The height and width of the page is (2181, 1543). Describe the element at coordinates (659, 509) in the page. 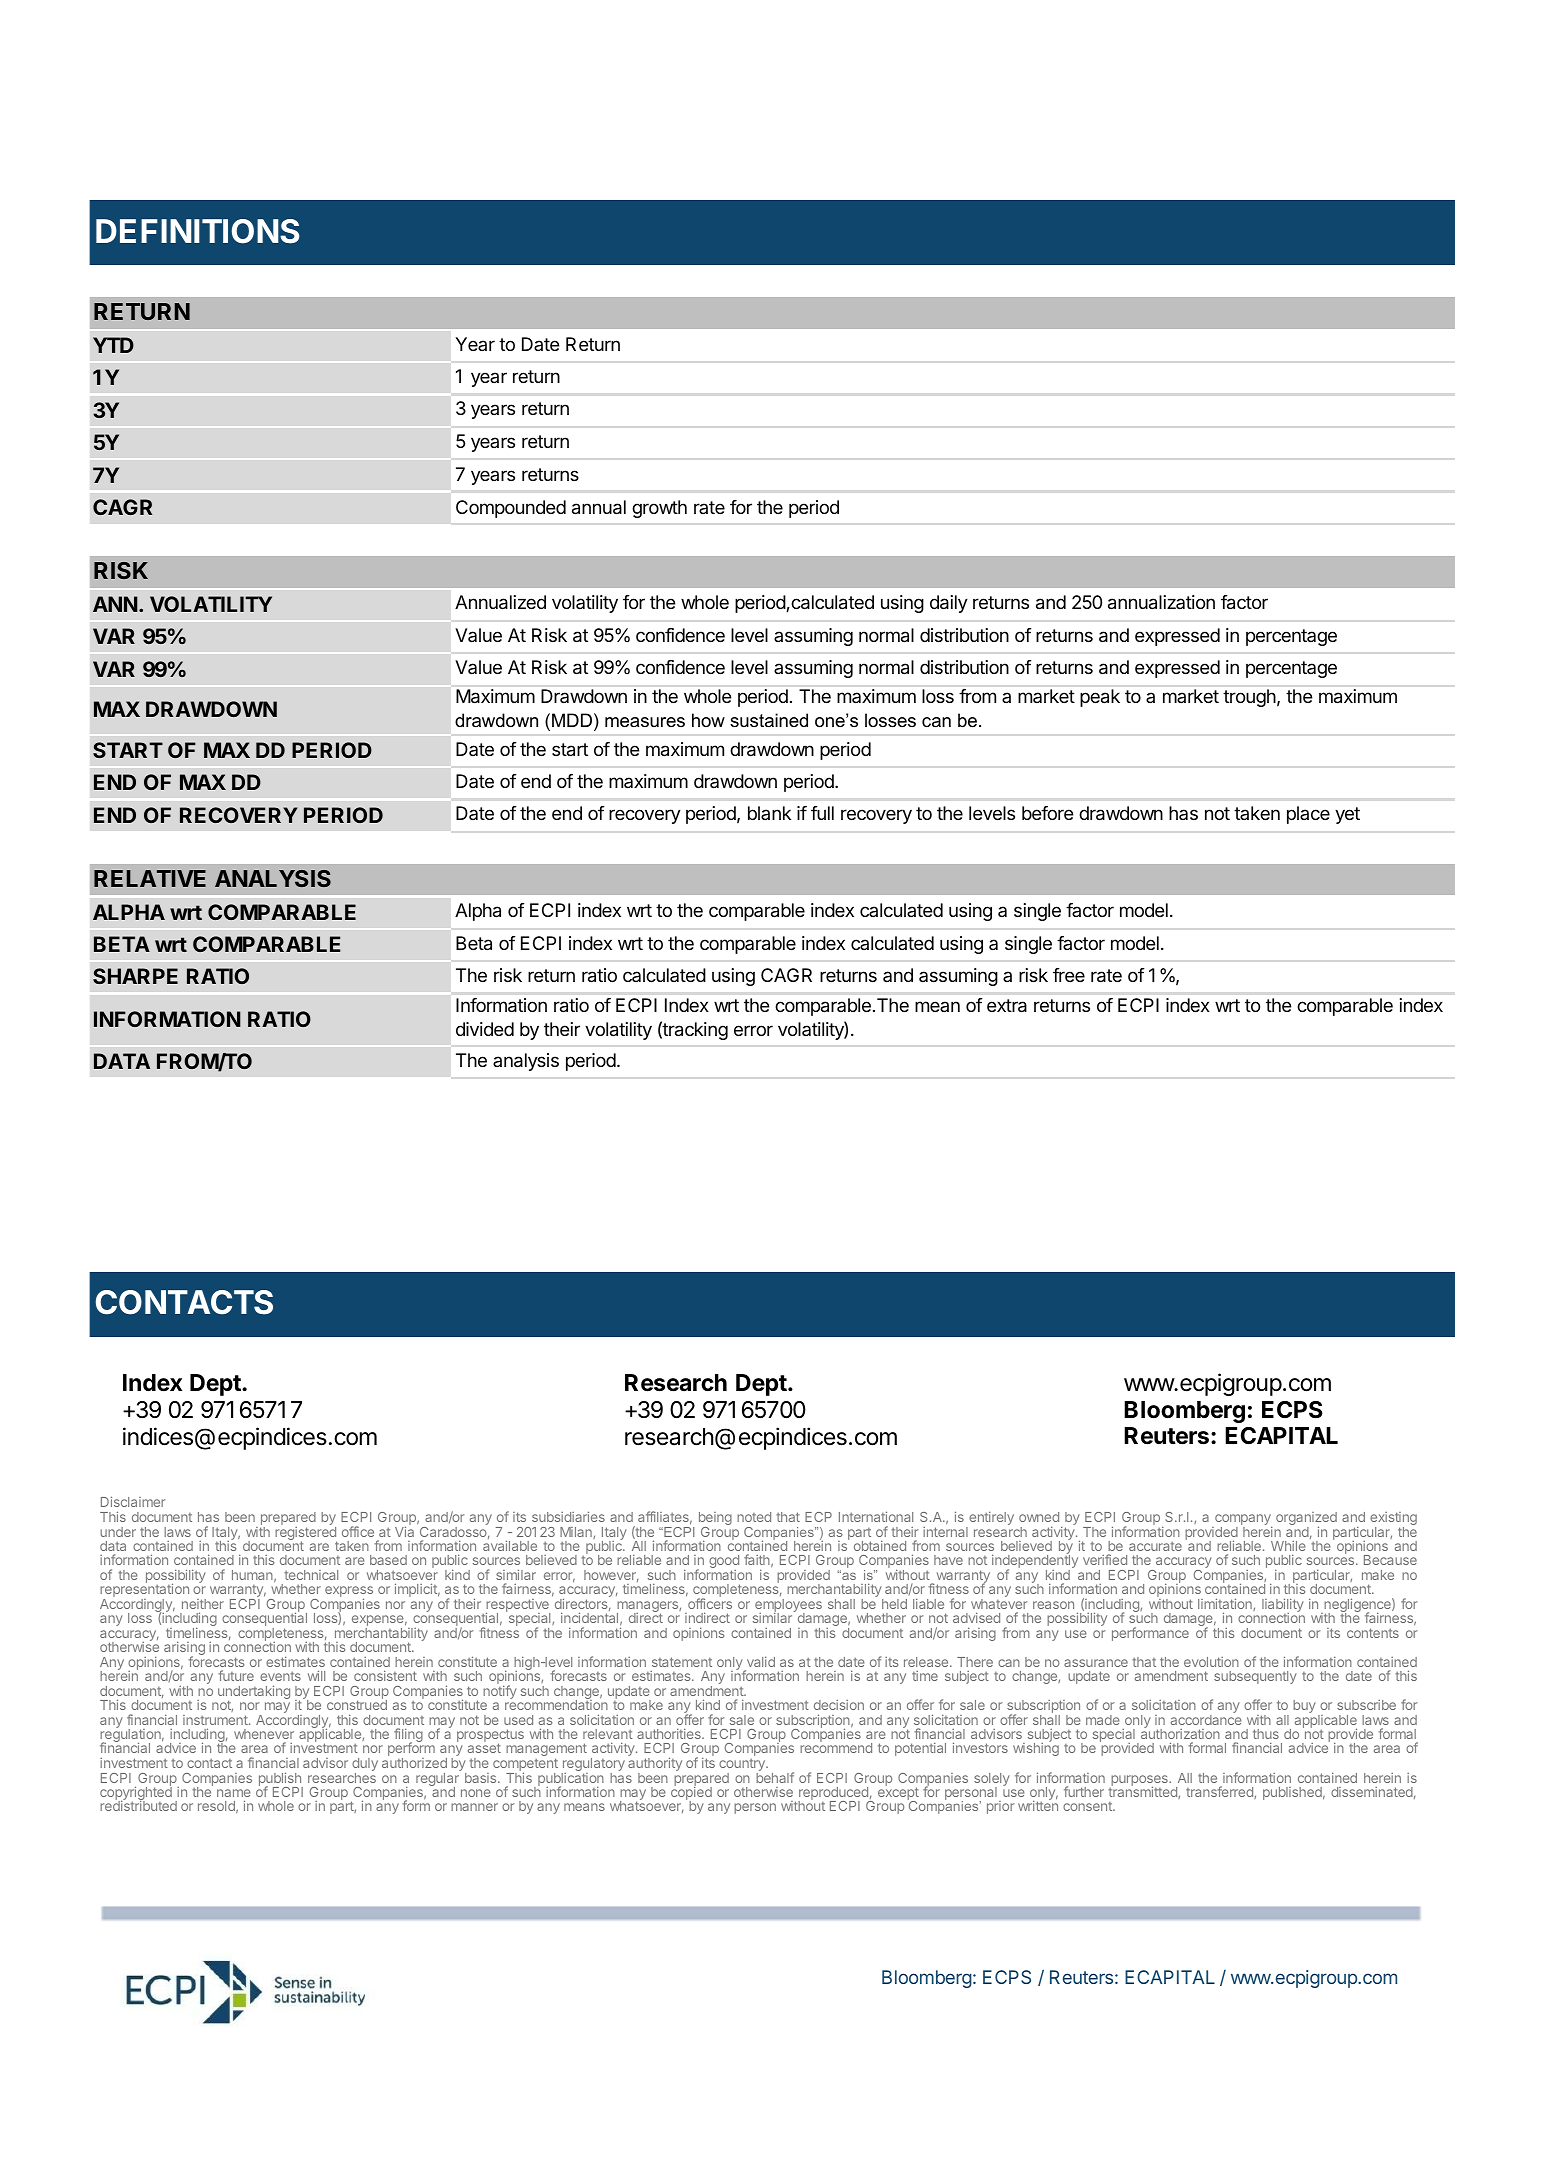

I see `growth` at that location.
